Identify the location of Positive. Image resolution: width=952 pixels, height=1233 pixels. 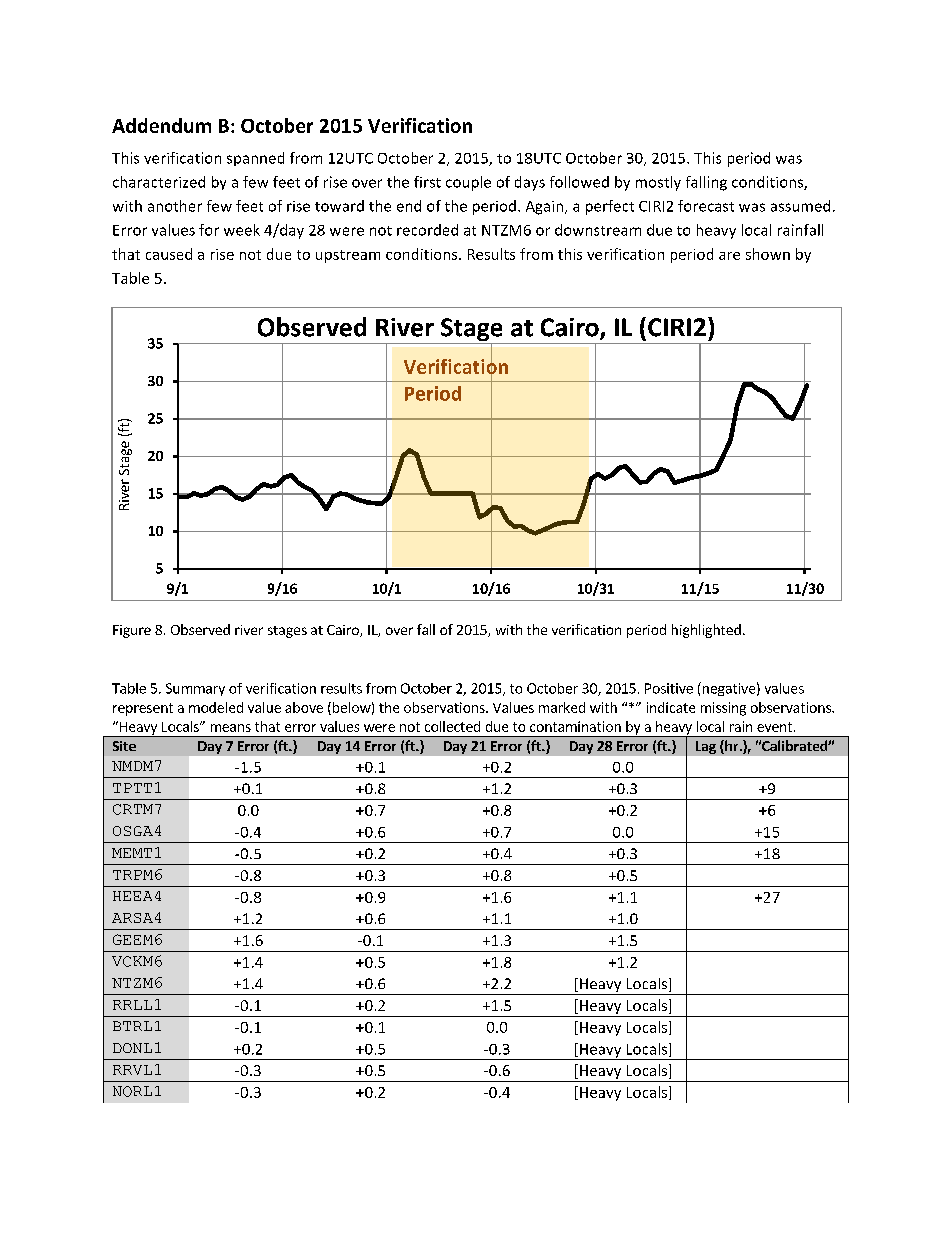
(669, 688).
